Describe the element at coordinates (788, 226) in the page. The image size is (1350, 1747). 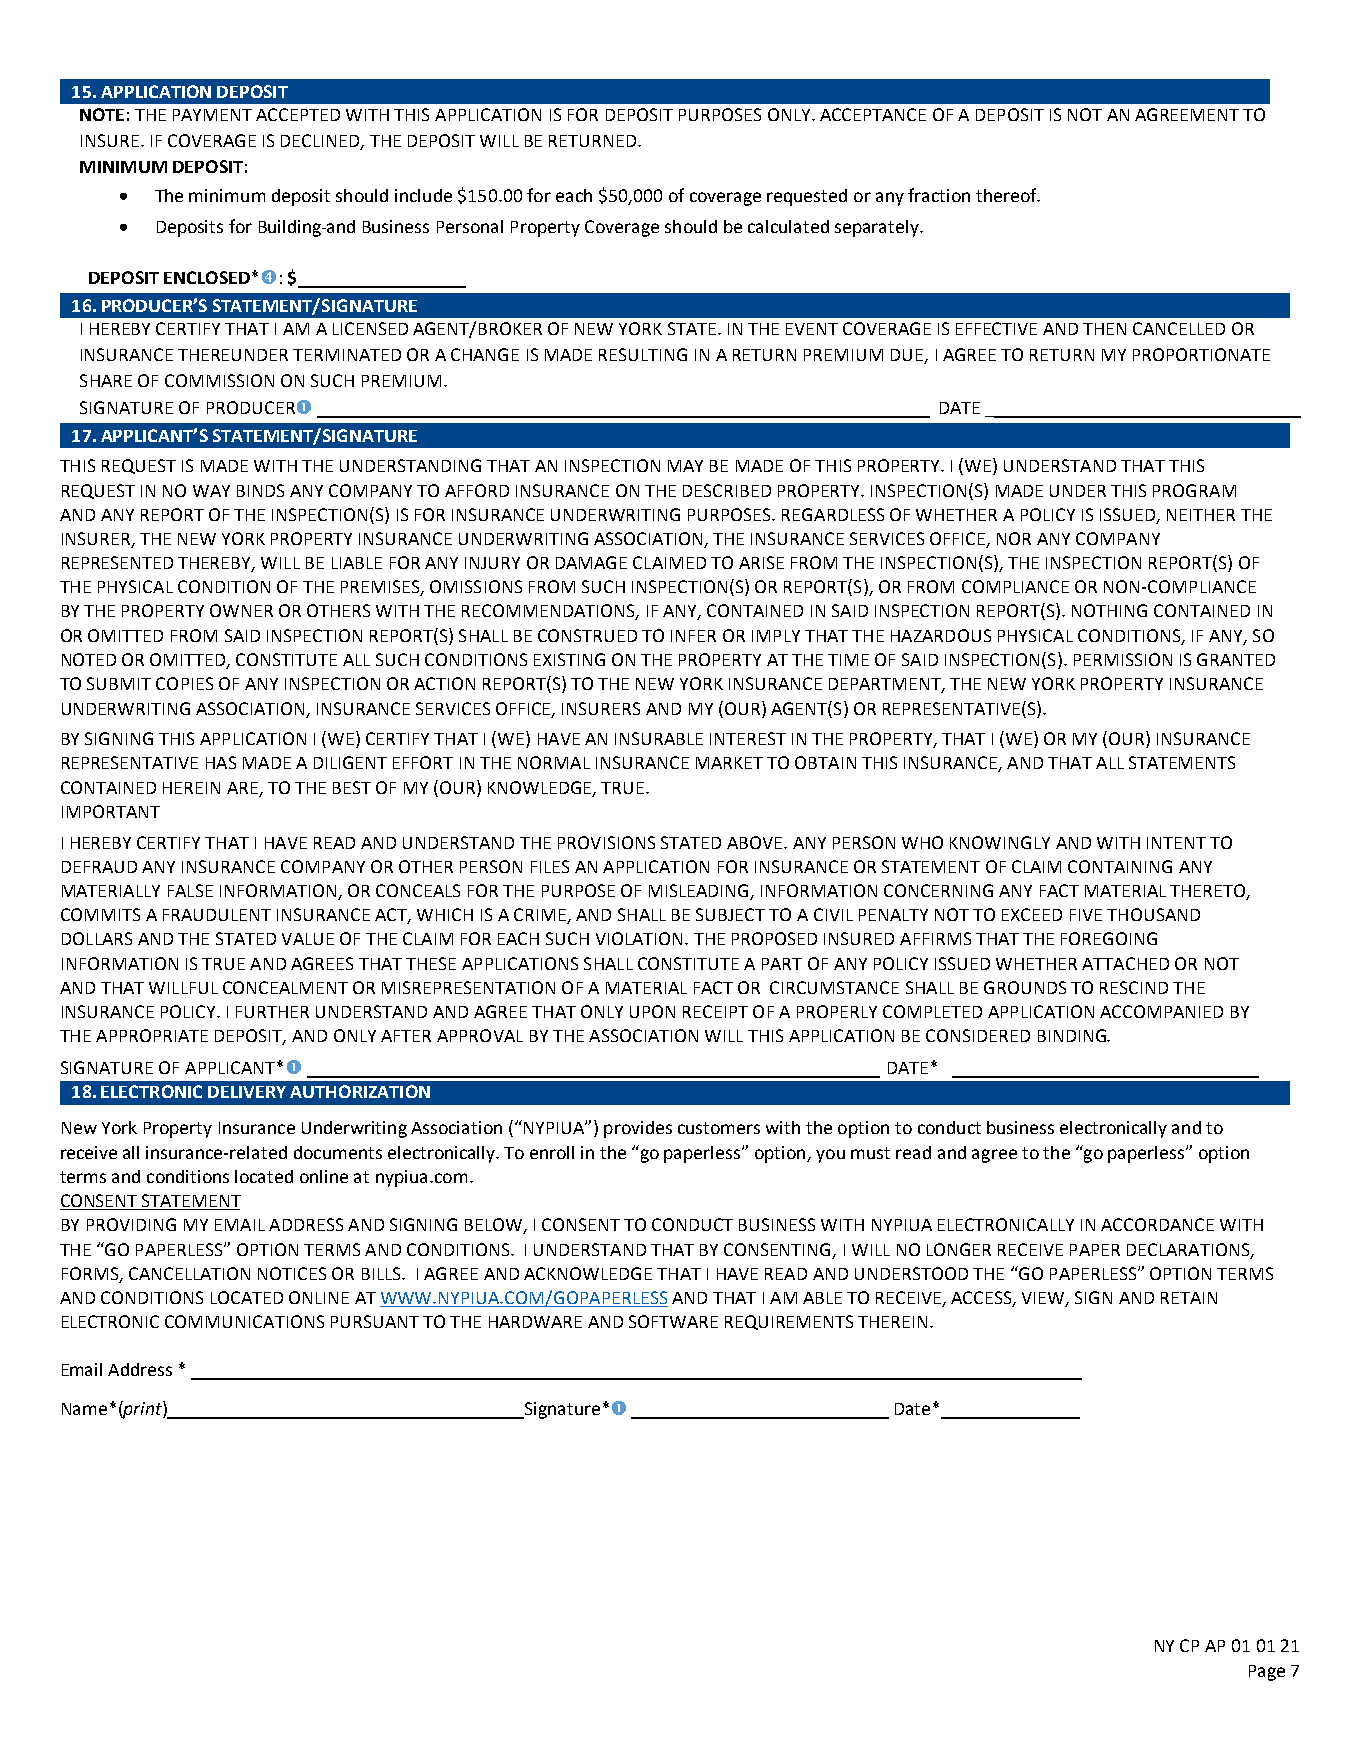
I see `calculated` at that location.
